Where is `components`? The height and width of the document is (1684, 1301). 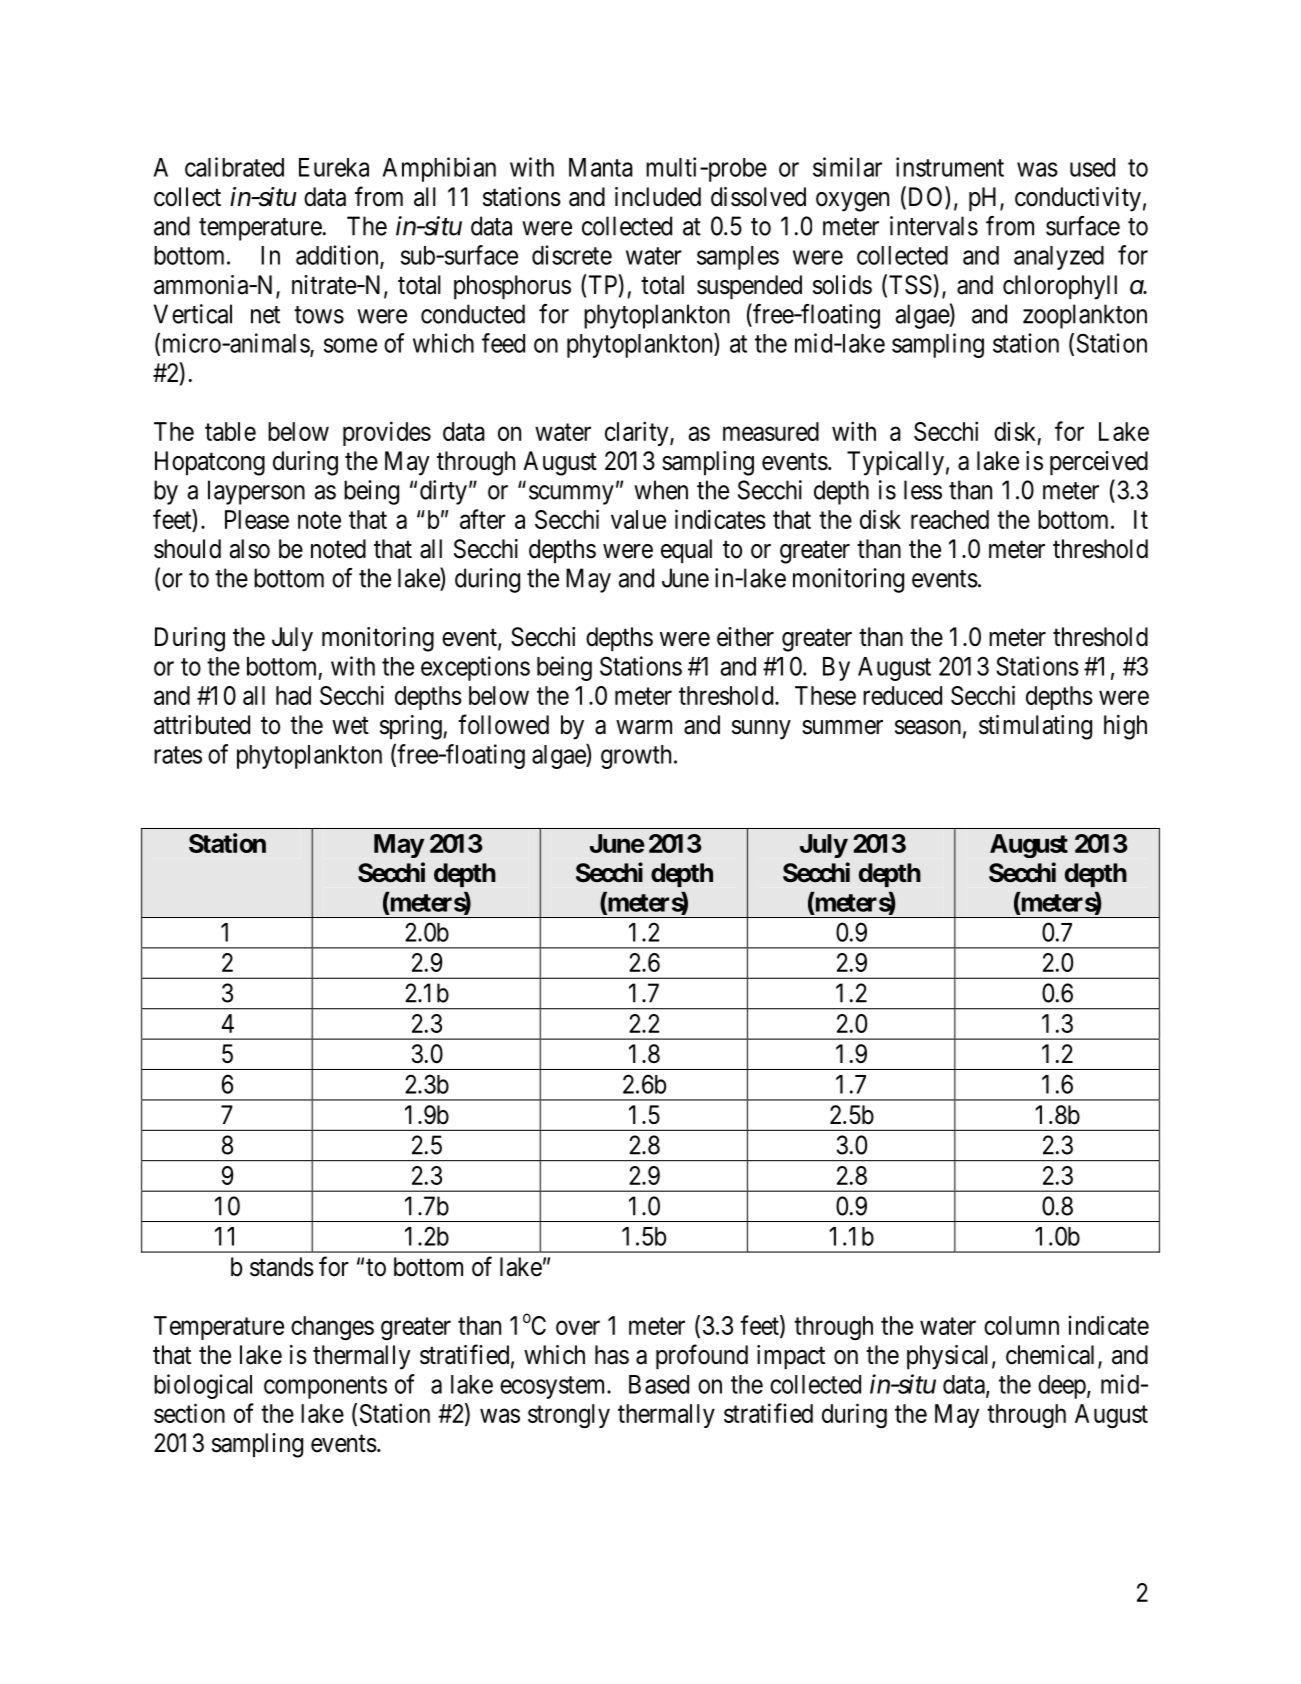 components is located at coordinates (325, 1387).
